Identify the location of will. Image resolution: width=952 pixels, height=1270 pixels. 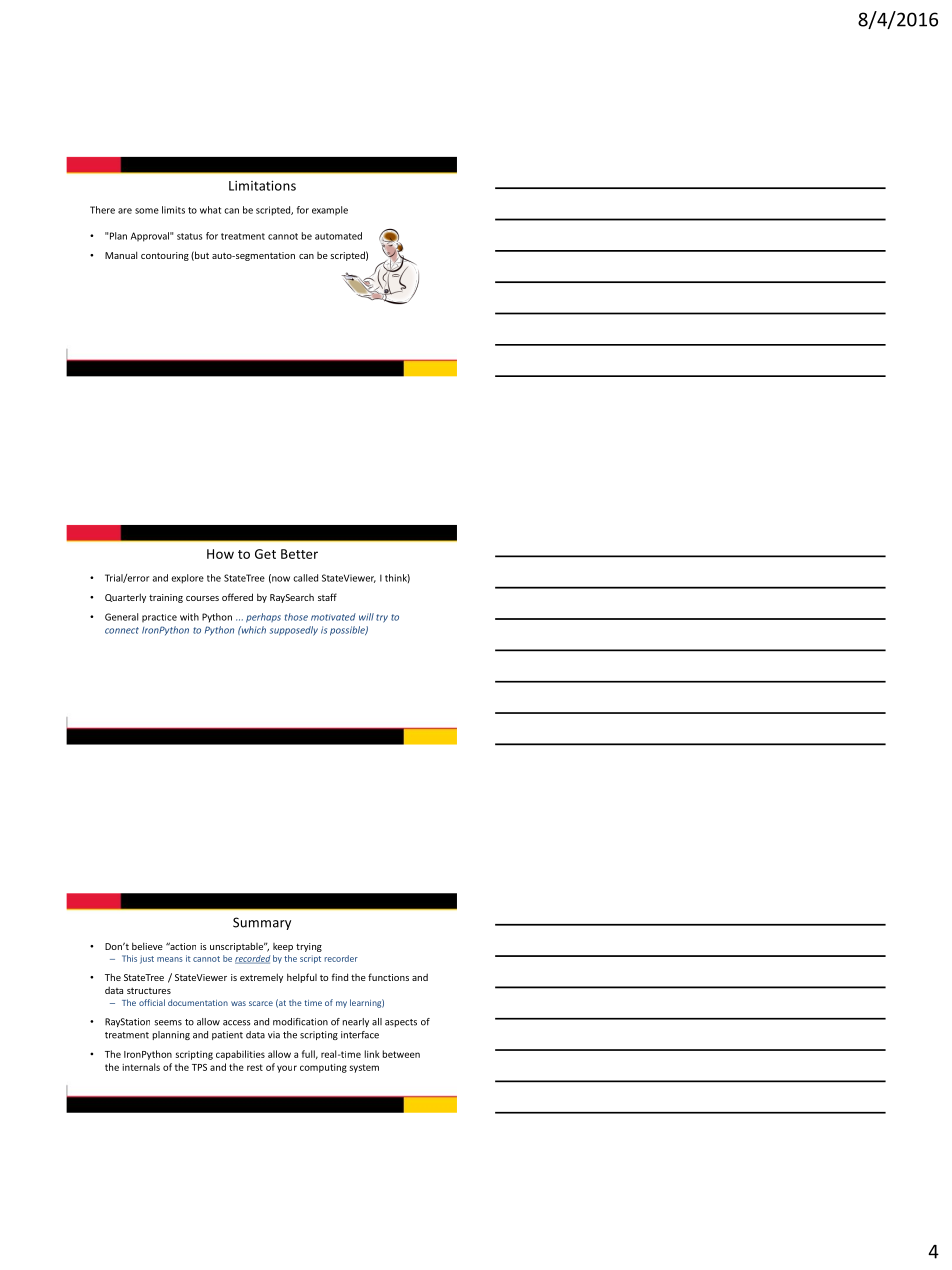
(366, 617).
